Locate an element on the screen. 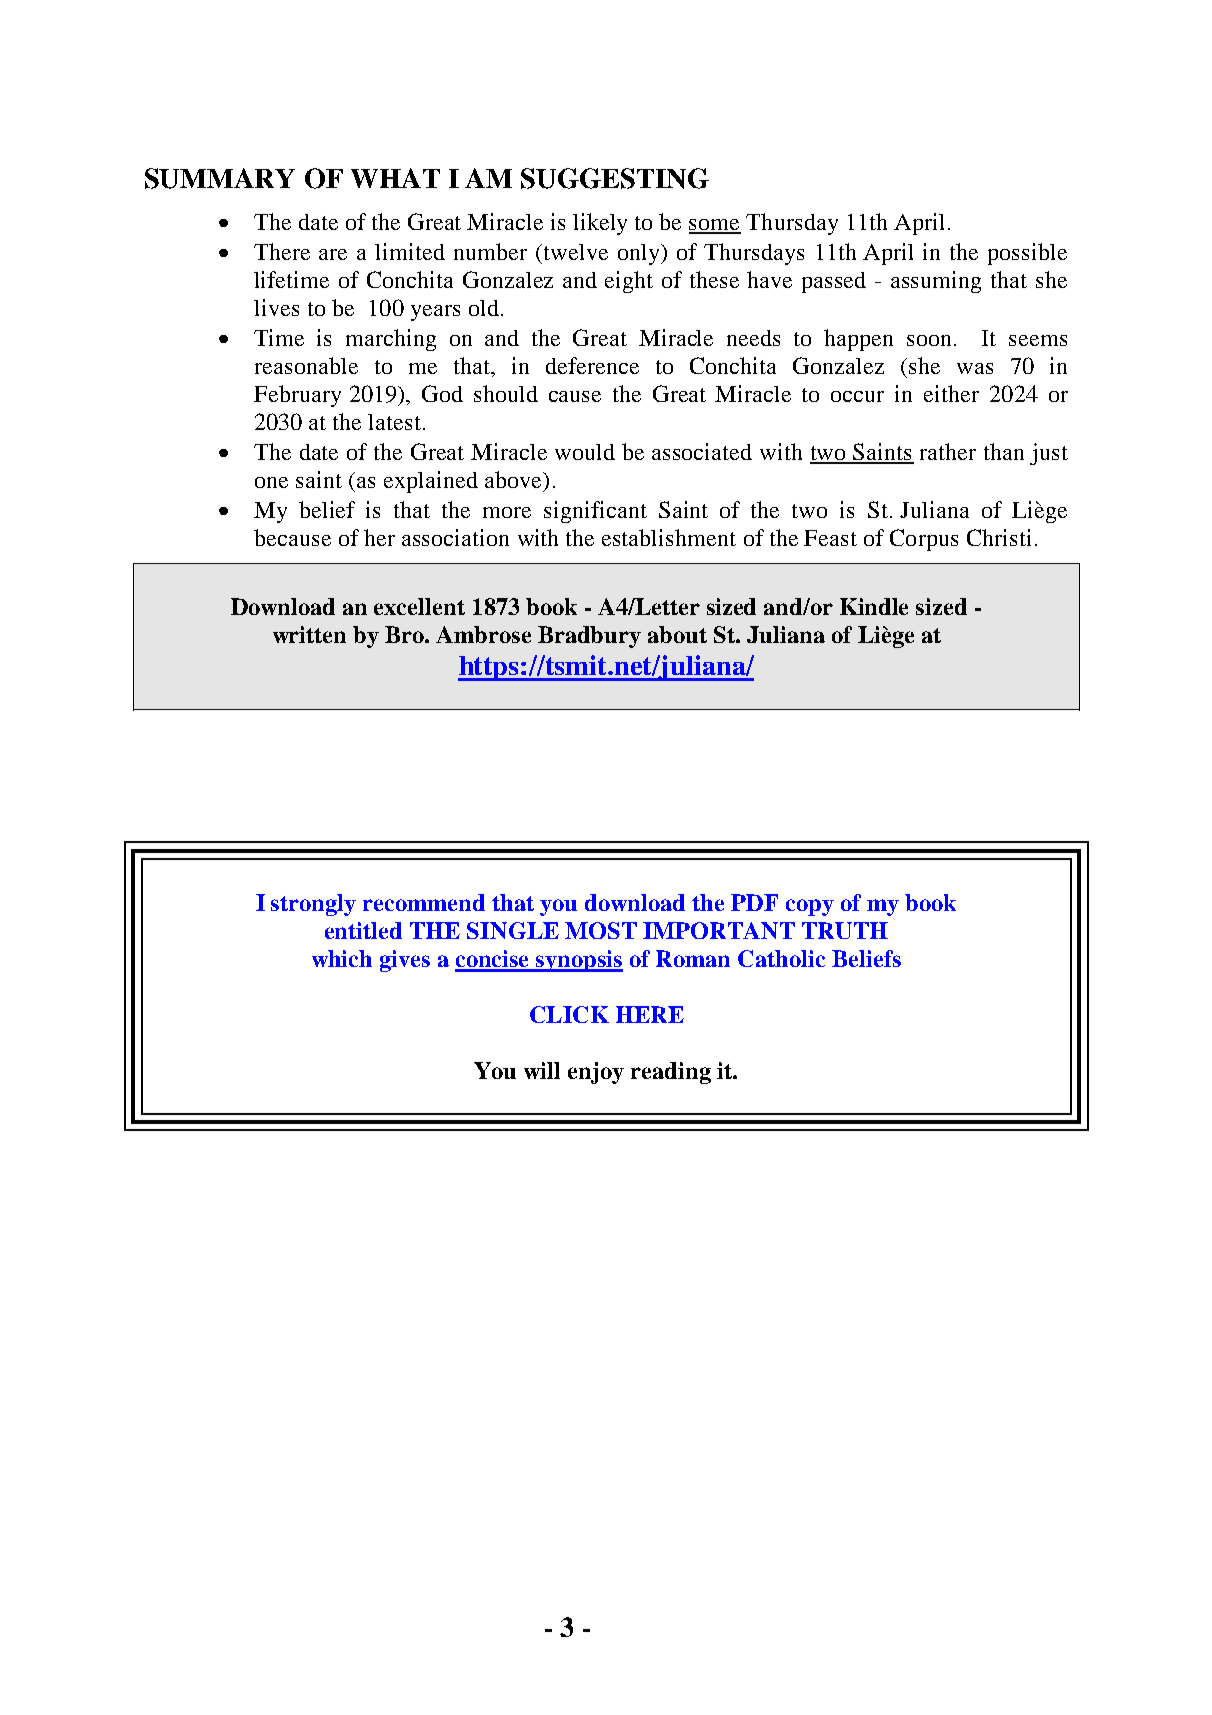  which is located at coordinates (342, 958).
